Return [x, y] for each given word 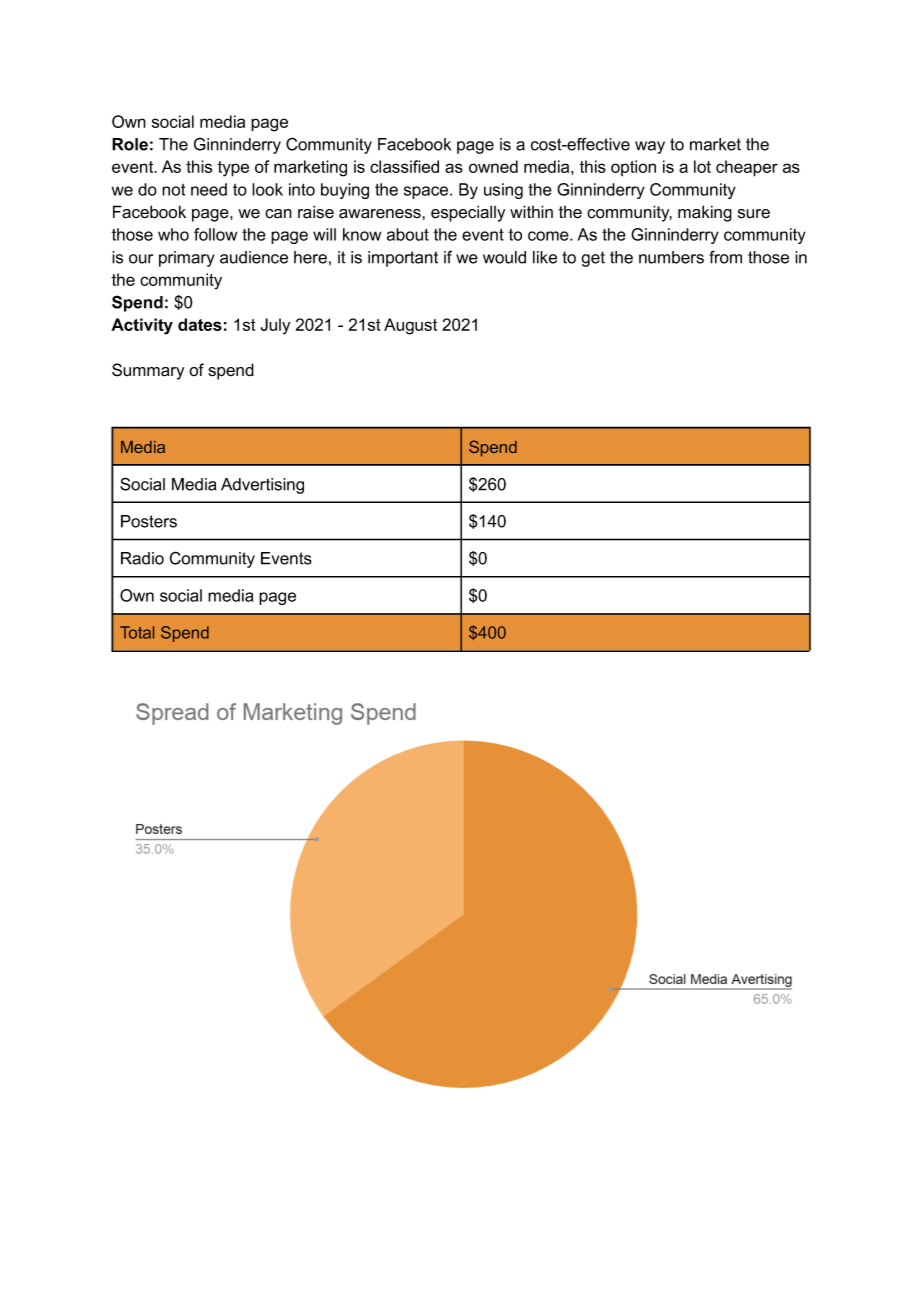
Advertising [262, 486]
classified [404, 166]
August [410, 326]
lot [702, 166]
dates [200, 324]
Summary [148, 371]
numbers [671, 257]
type [233, 169]
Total [137, 632]
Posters [149, 521]
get [593, 259]
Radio [142, 558]
